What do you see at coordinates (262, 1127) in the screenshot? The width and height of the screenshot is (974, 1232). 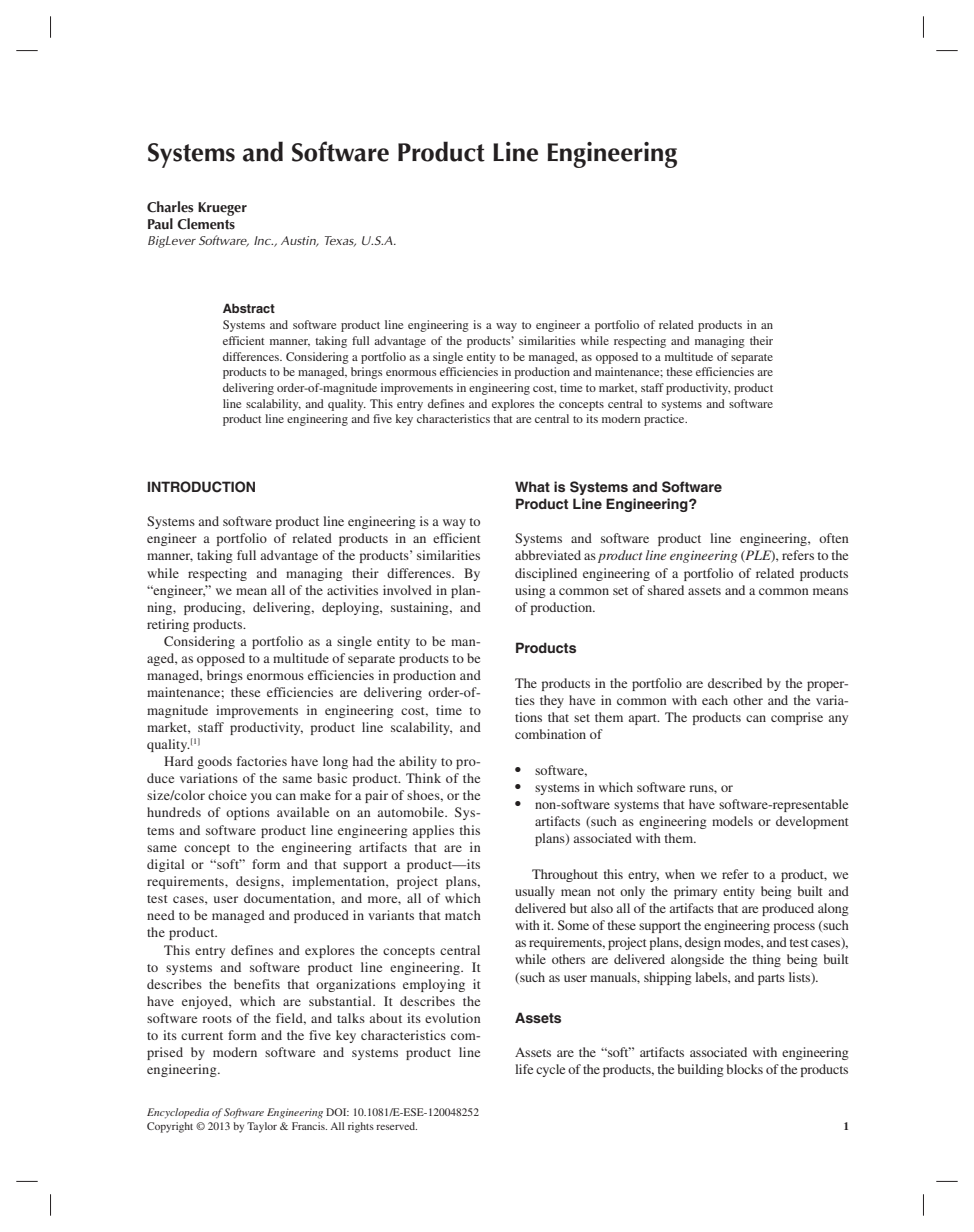 I see `Taylor` at bounding box center [262, 1127].
